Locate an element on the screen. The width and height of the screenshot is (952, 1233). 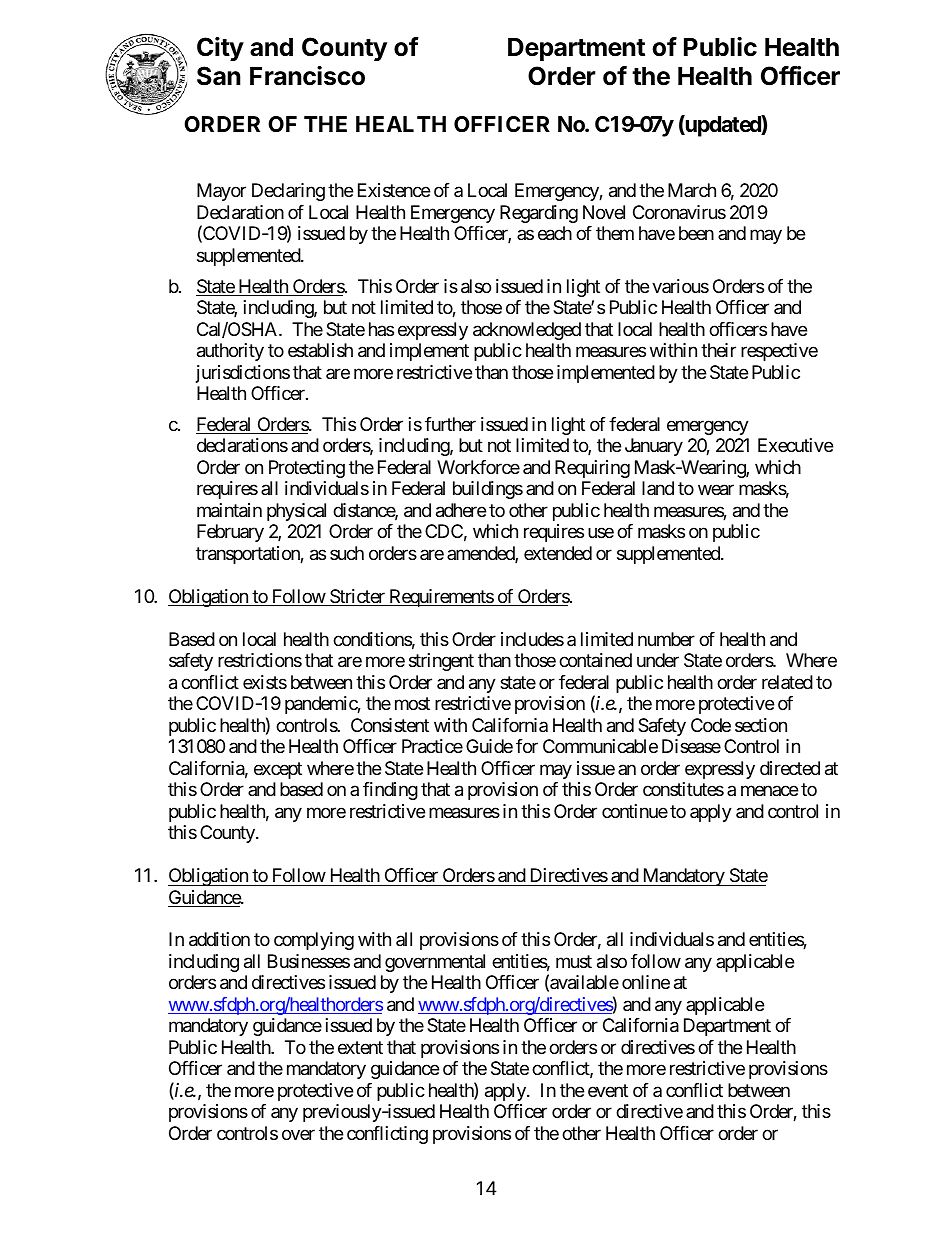
Francisco is located at coordinates (307, 76).
